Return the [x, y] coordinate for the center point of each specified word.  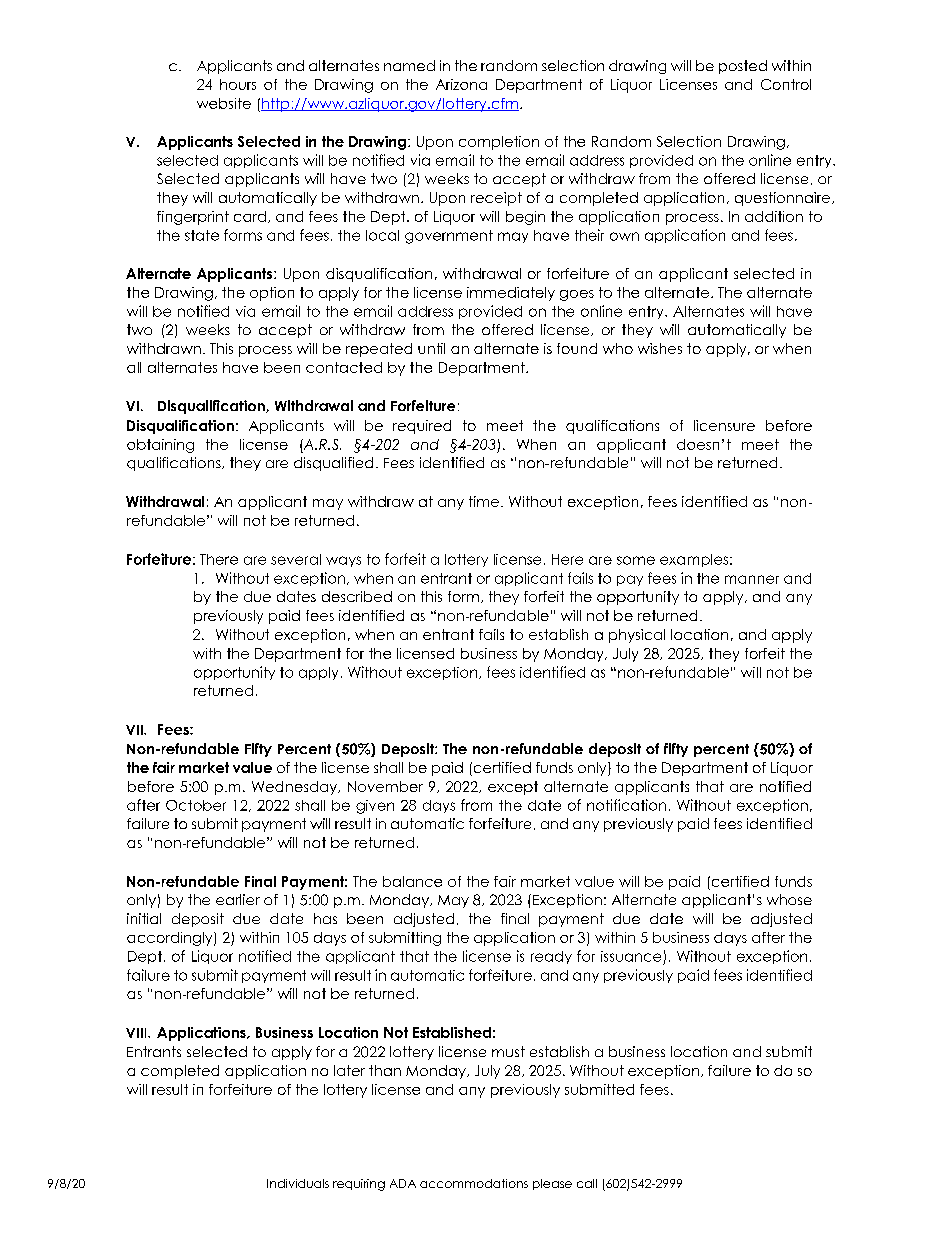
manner [752, 579]
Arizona [461, 84]
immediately [511, 294]
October [196, 805]
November [385, 786]
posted [743, 67]
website [224, 103]
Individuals [298, 1183]
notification [626, 805]
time [484, 501]
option [272, 294]
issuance [631, 956]
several [296, 559]
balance [412, 881]
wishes [660, 348]
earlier [238, 899]
